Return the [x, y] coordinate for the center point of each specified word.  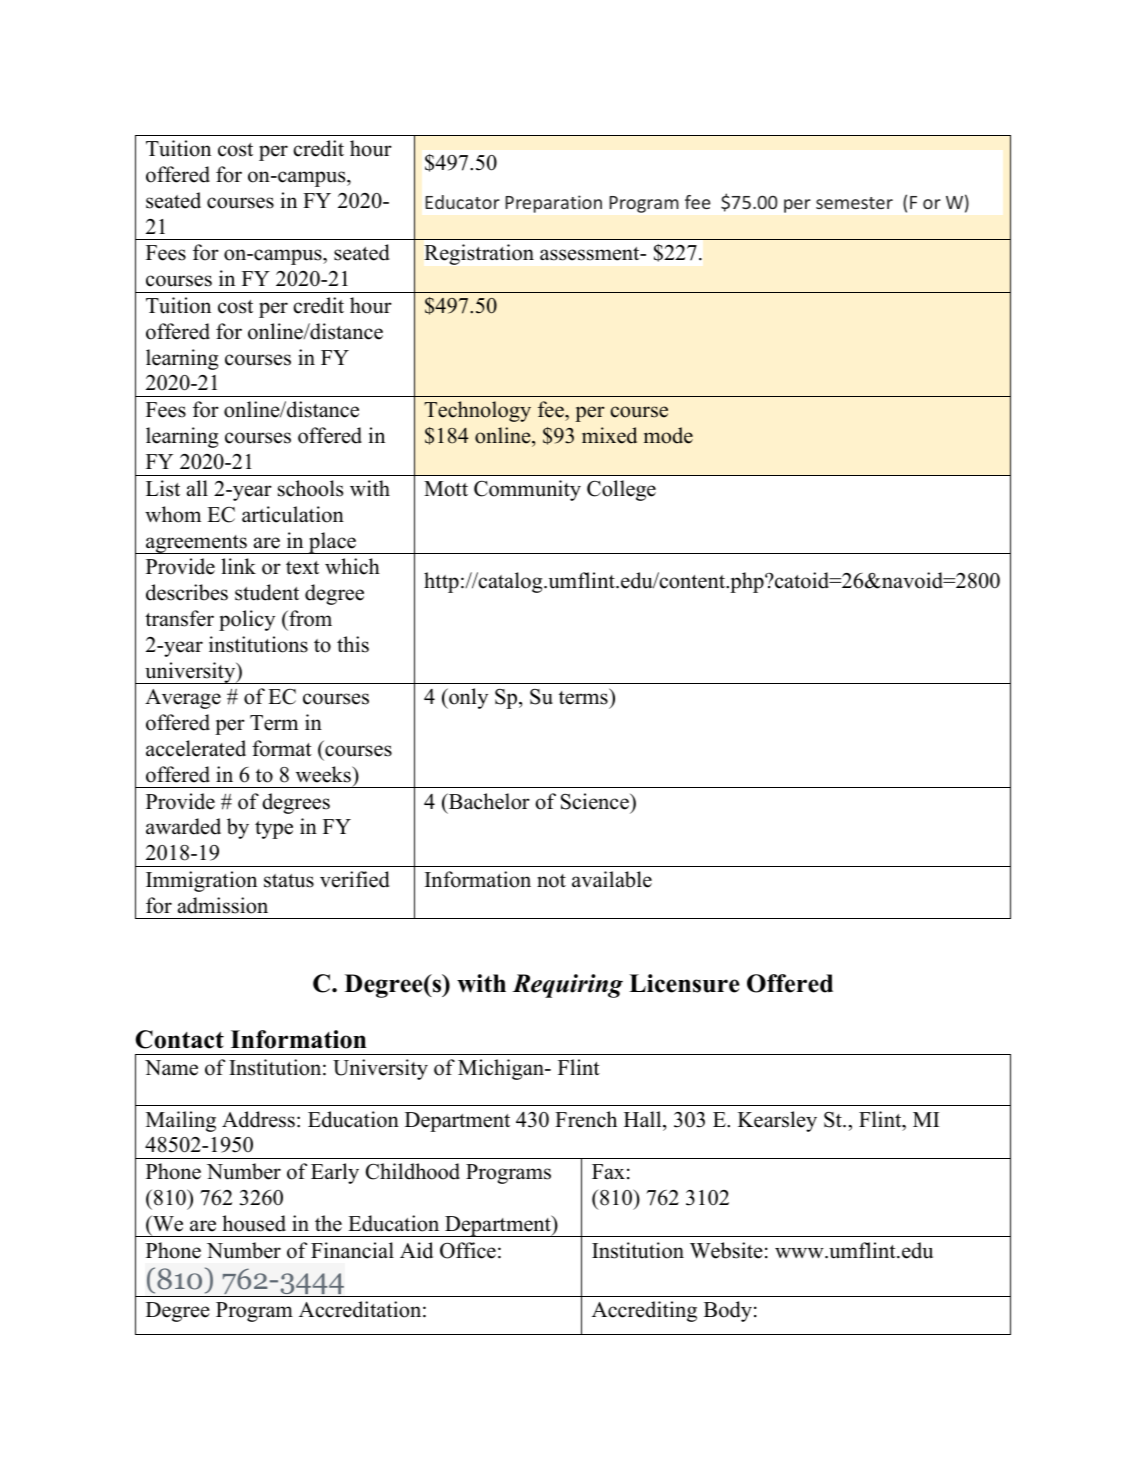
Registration [479, 254]
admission [223, 905]
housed [254, 1223]
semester [854, 203]
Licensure [684, 983]
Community [527, 490]
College [621, 490]
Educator [462, 202]
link [238, 566]
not [551, 881]
